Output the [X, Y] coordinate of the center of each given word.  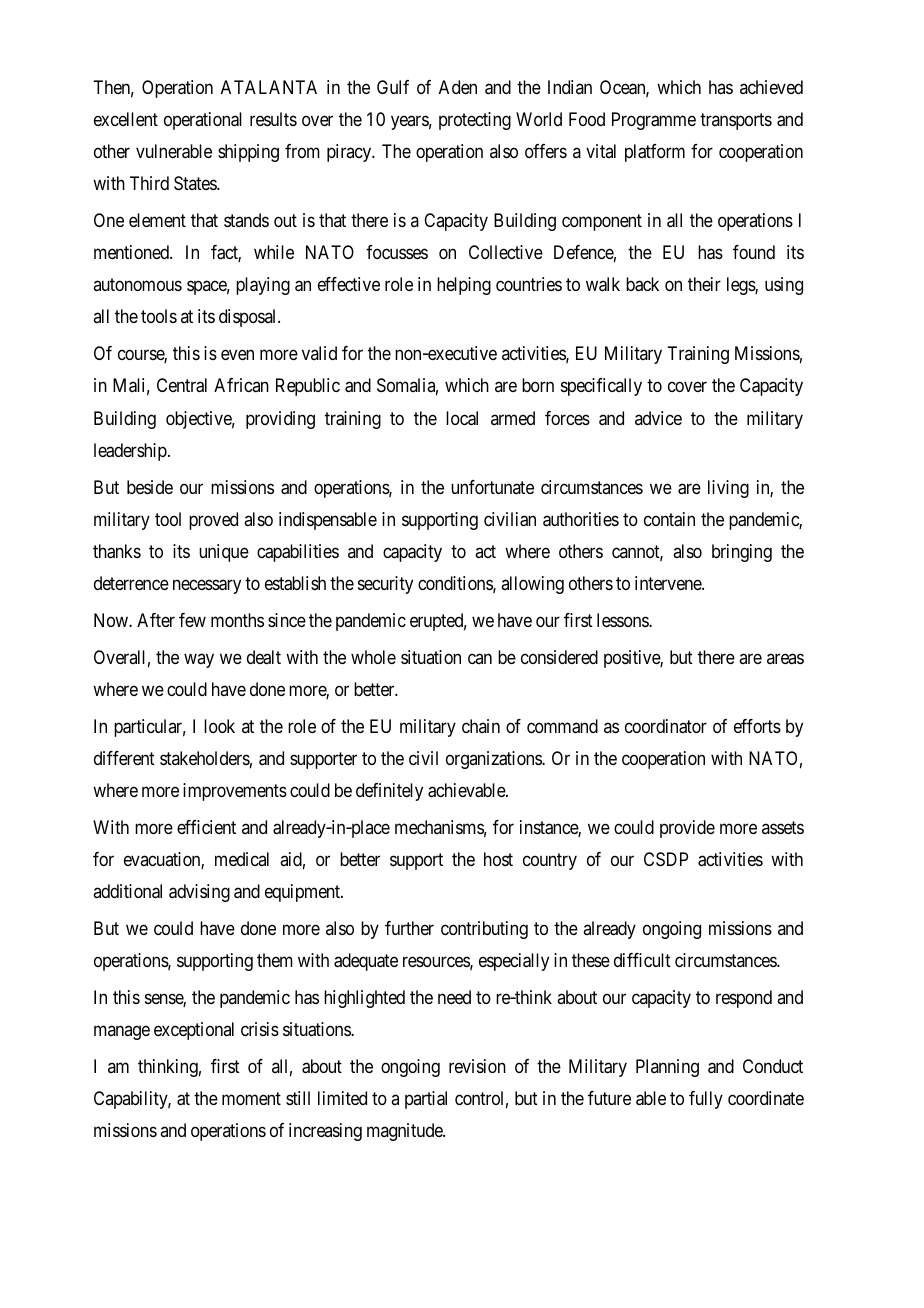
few [192, 620]
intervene [669, 583]
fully [706, 1100]
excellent [126, 119]
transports [736, 121]
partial [426, 1100]
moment [251, 1098]
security [385, 585]
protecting [475, 121]
